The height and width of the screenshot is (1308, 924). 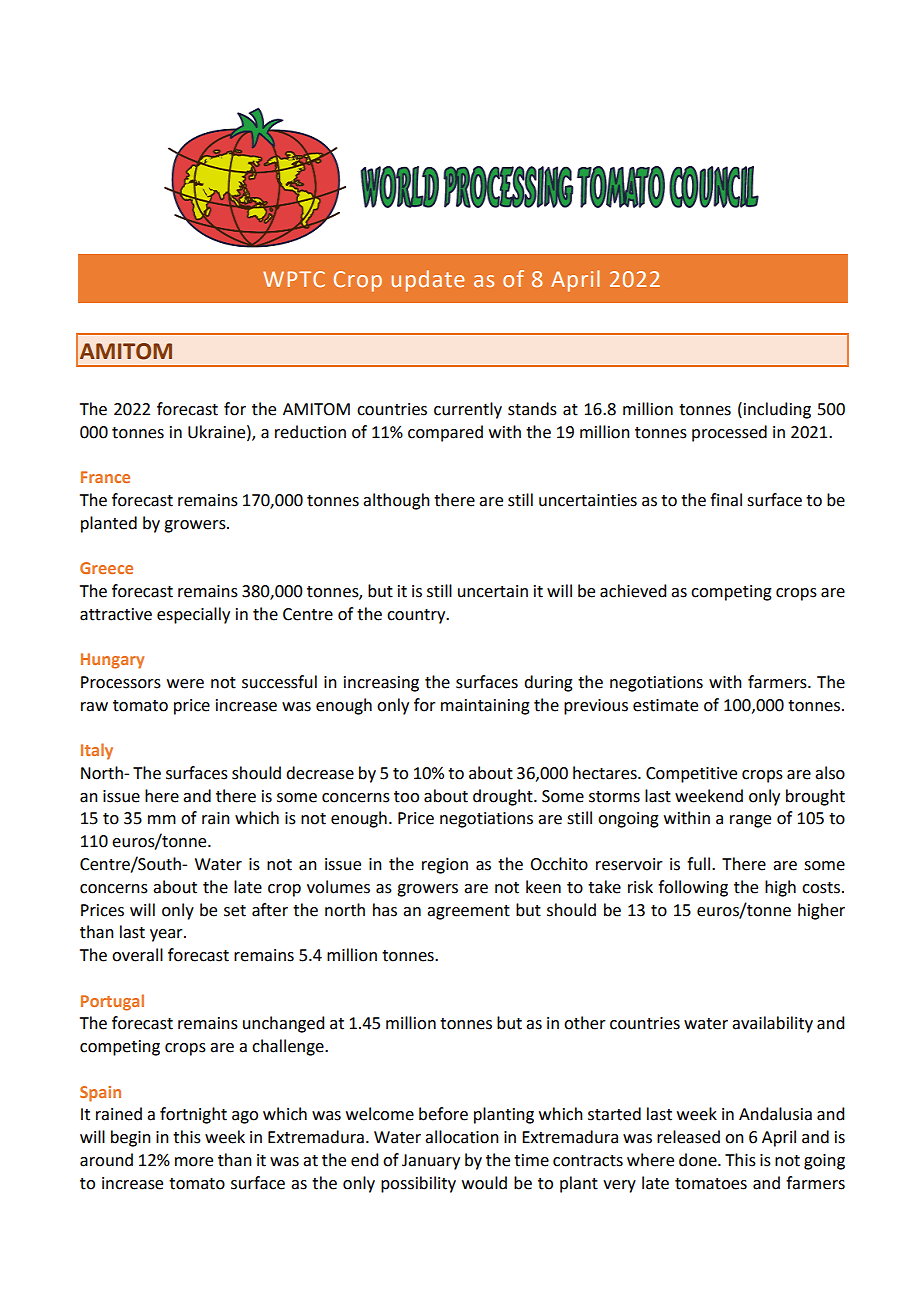 I want to click on including, so click(x=777, y=410).
